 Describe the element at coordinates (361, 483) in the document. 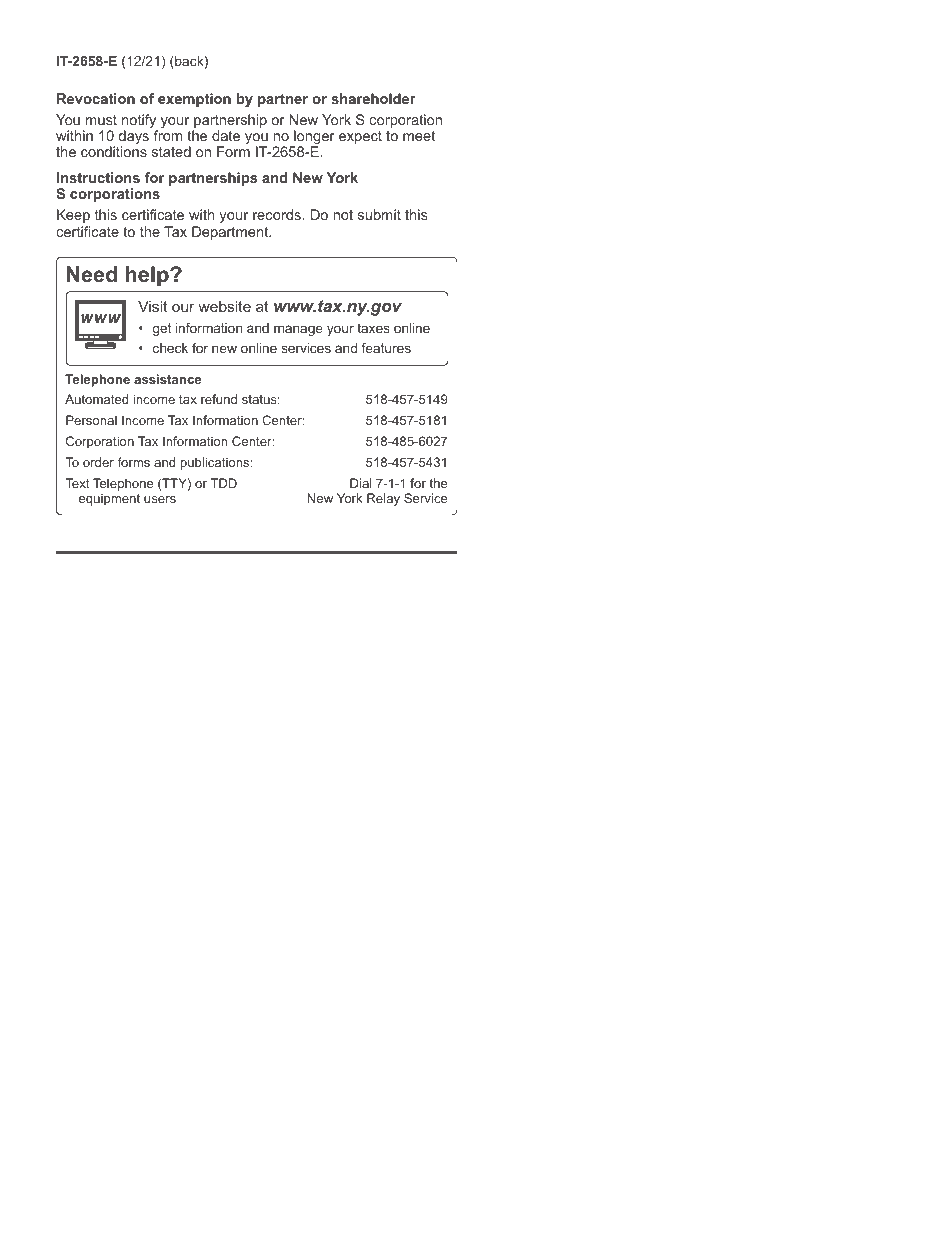

I see `Dial` at that location.
